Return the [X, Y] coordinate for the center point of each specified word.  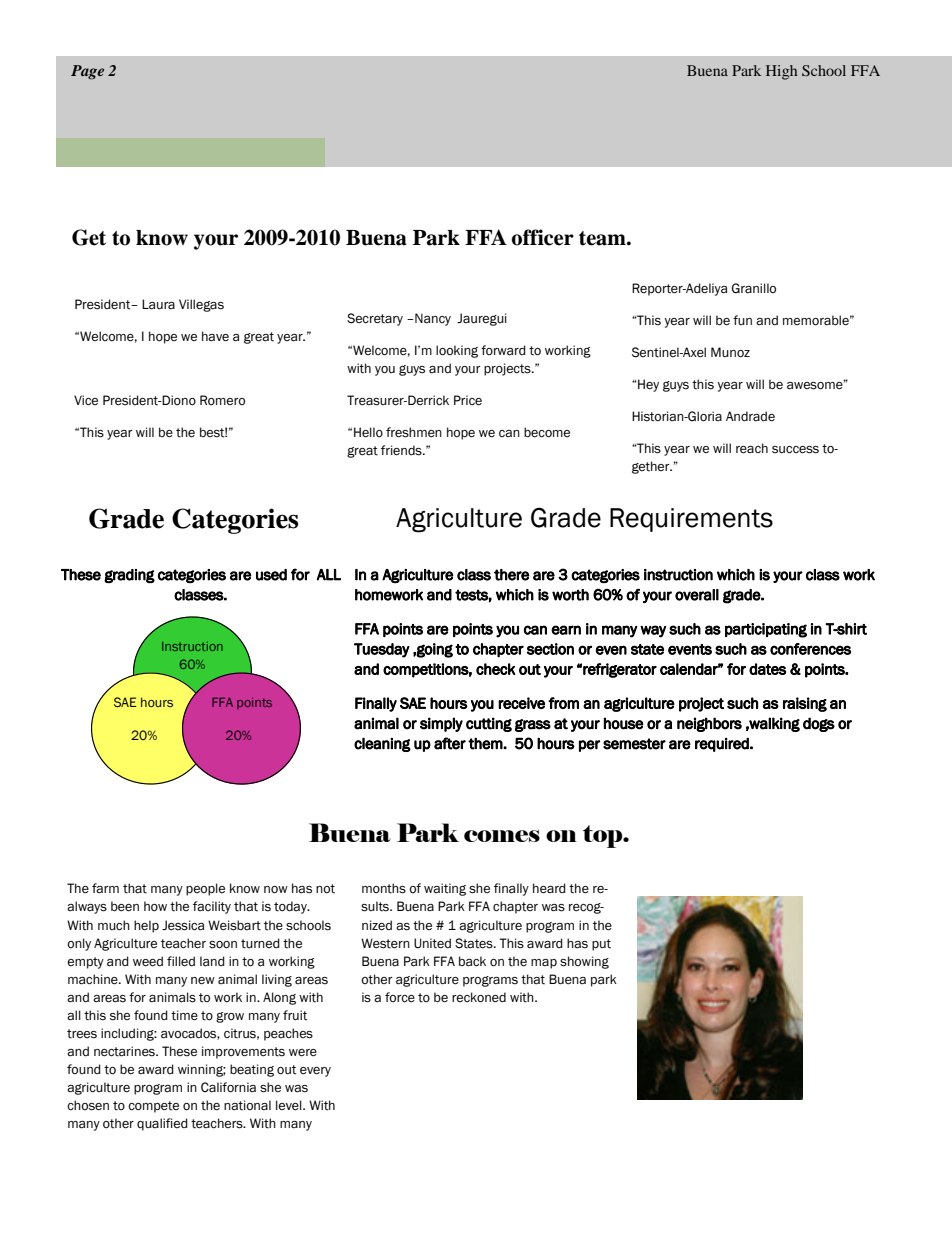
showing [584, 962]
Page [87, 72]
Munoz [730, 352]
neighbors [709, 724]
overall [697, 595]
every [315, 1072]
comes [502, 836]
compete [153, 1107]
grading [129, 576]
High [781, 72]
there [512, 575]
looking [457, 351]
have [215, 336]
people [205, 889]
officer [542, 237]
